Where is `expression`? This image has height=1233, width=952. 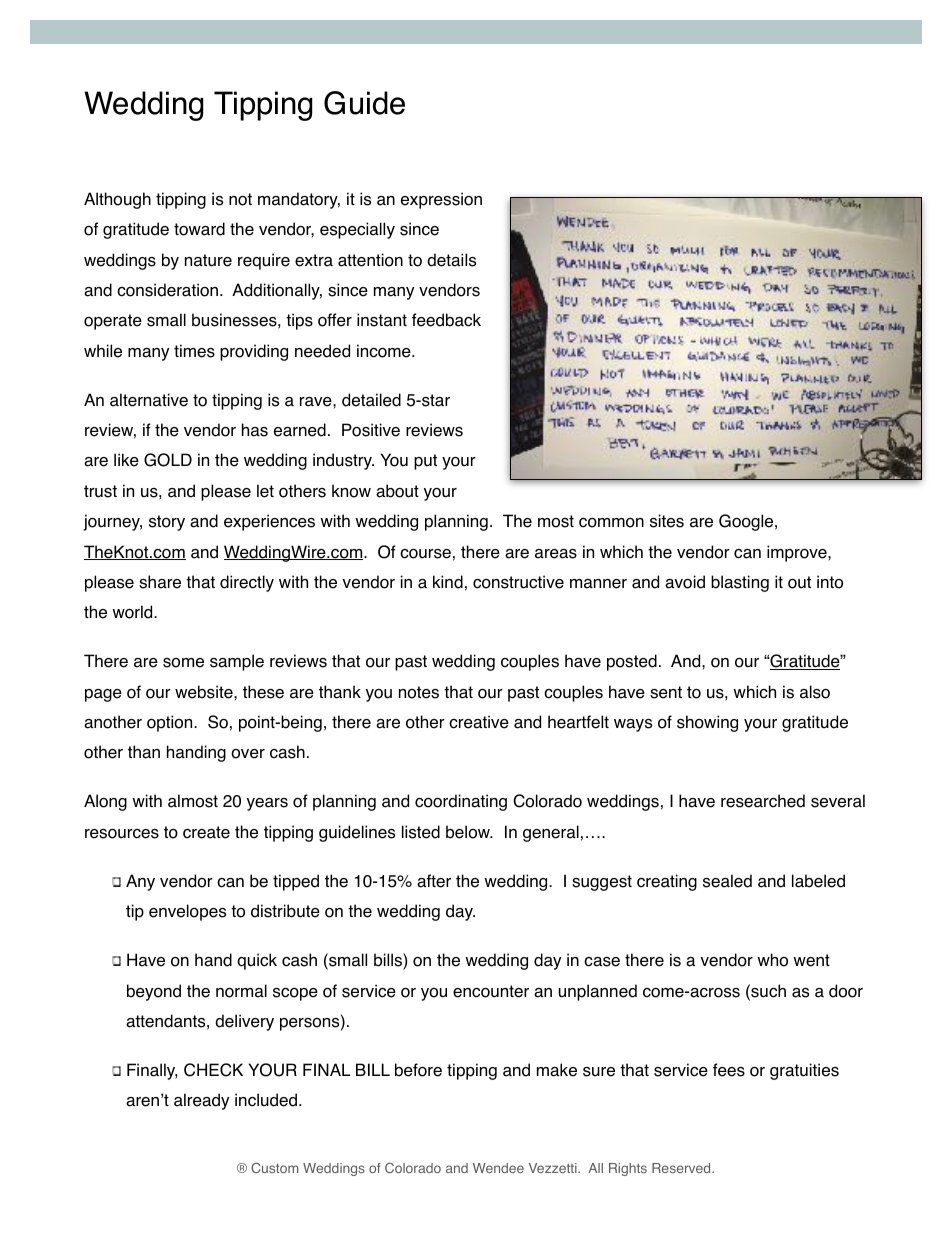 expression is located at coordinates (441, 200).
